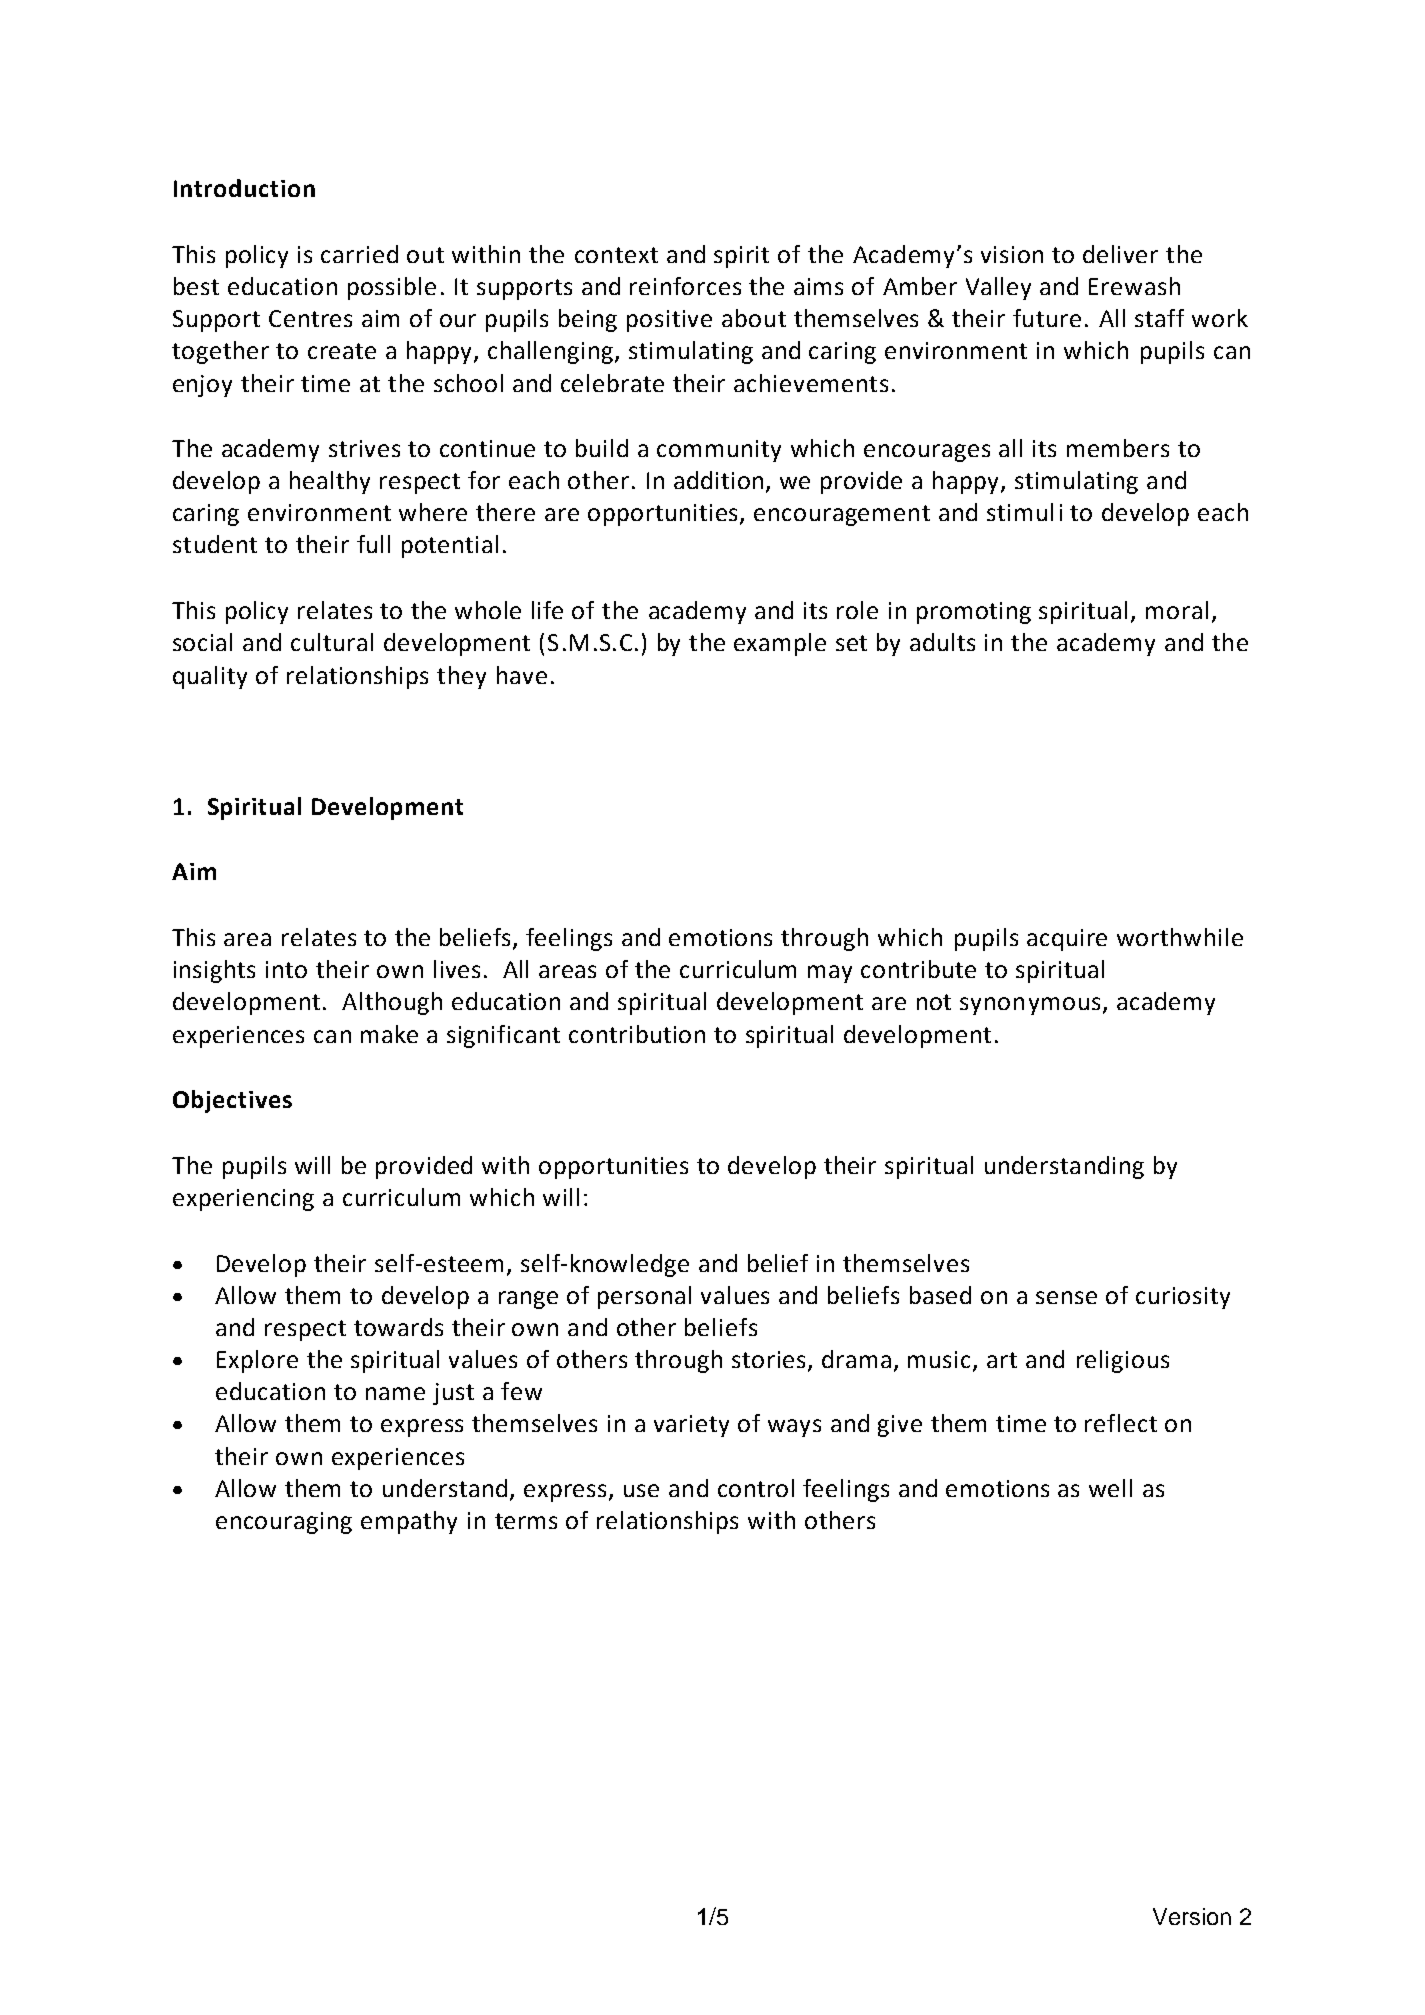  I want to click on terms, so click(526, 1521).
